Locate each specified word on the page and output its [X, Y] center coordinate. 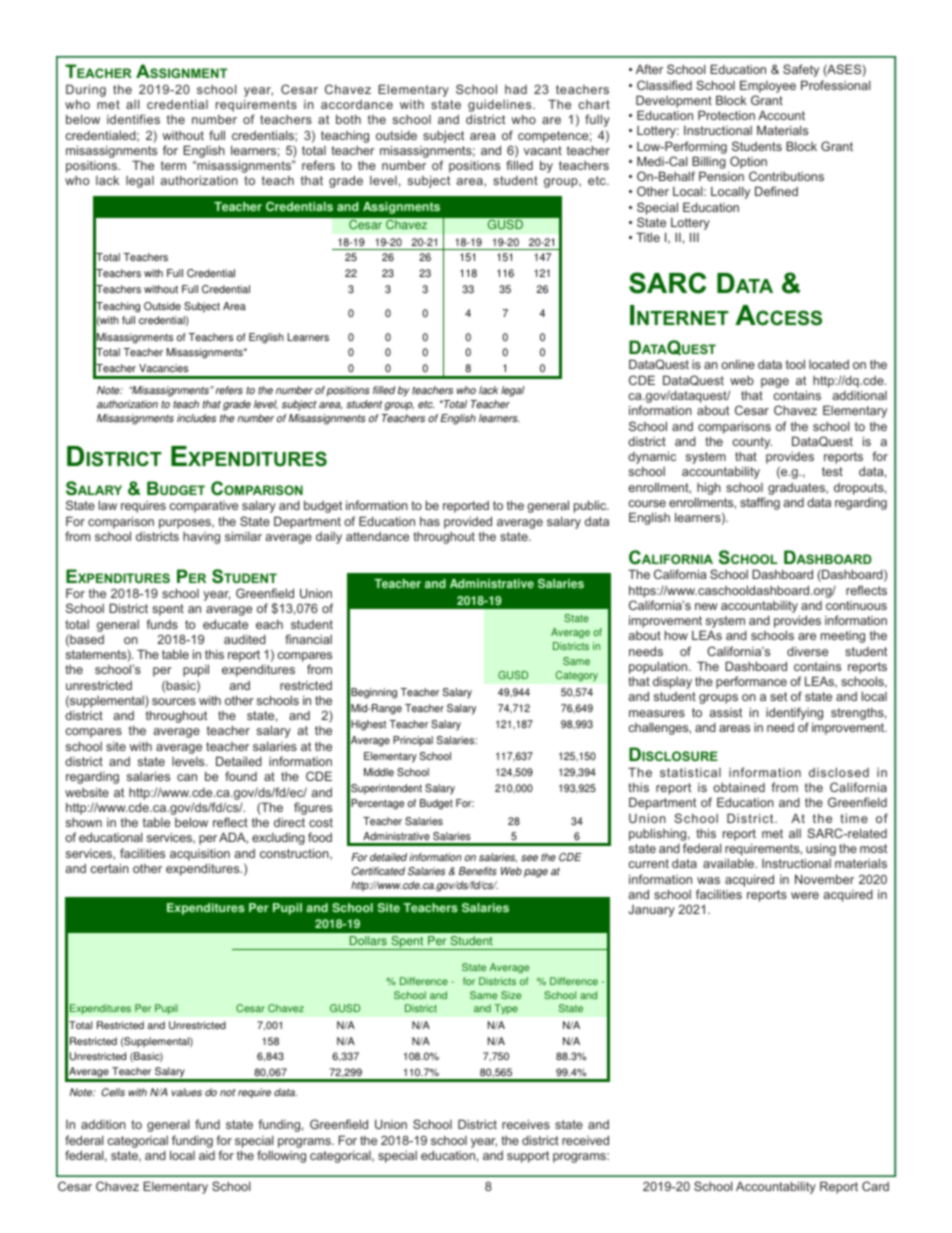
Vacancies [163, 368]
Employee [768, 86]
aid [207, 1155]
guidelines [501, 107]
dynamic [652, 459]
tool [795, 364]
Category [577, 676]
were [805, 895]
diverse [807, 651]
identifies [133, 119]
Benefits [478, 871]
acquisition [200, 854]
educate [225, 624]
